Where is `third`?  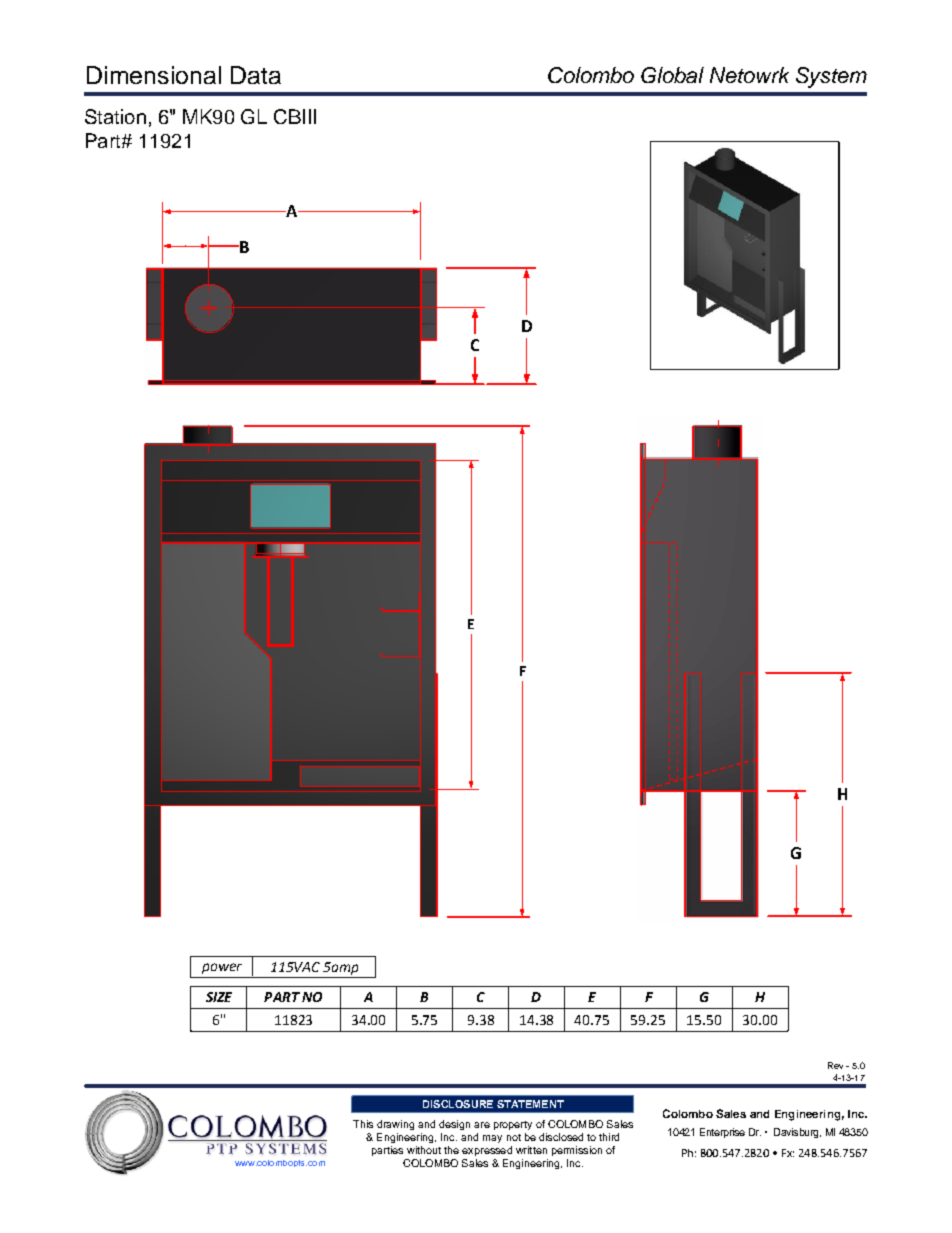 third is located at coordinates (609, 1137).
